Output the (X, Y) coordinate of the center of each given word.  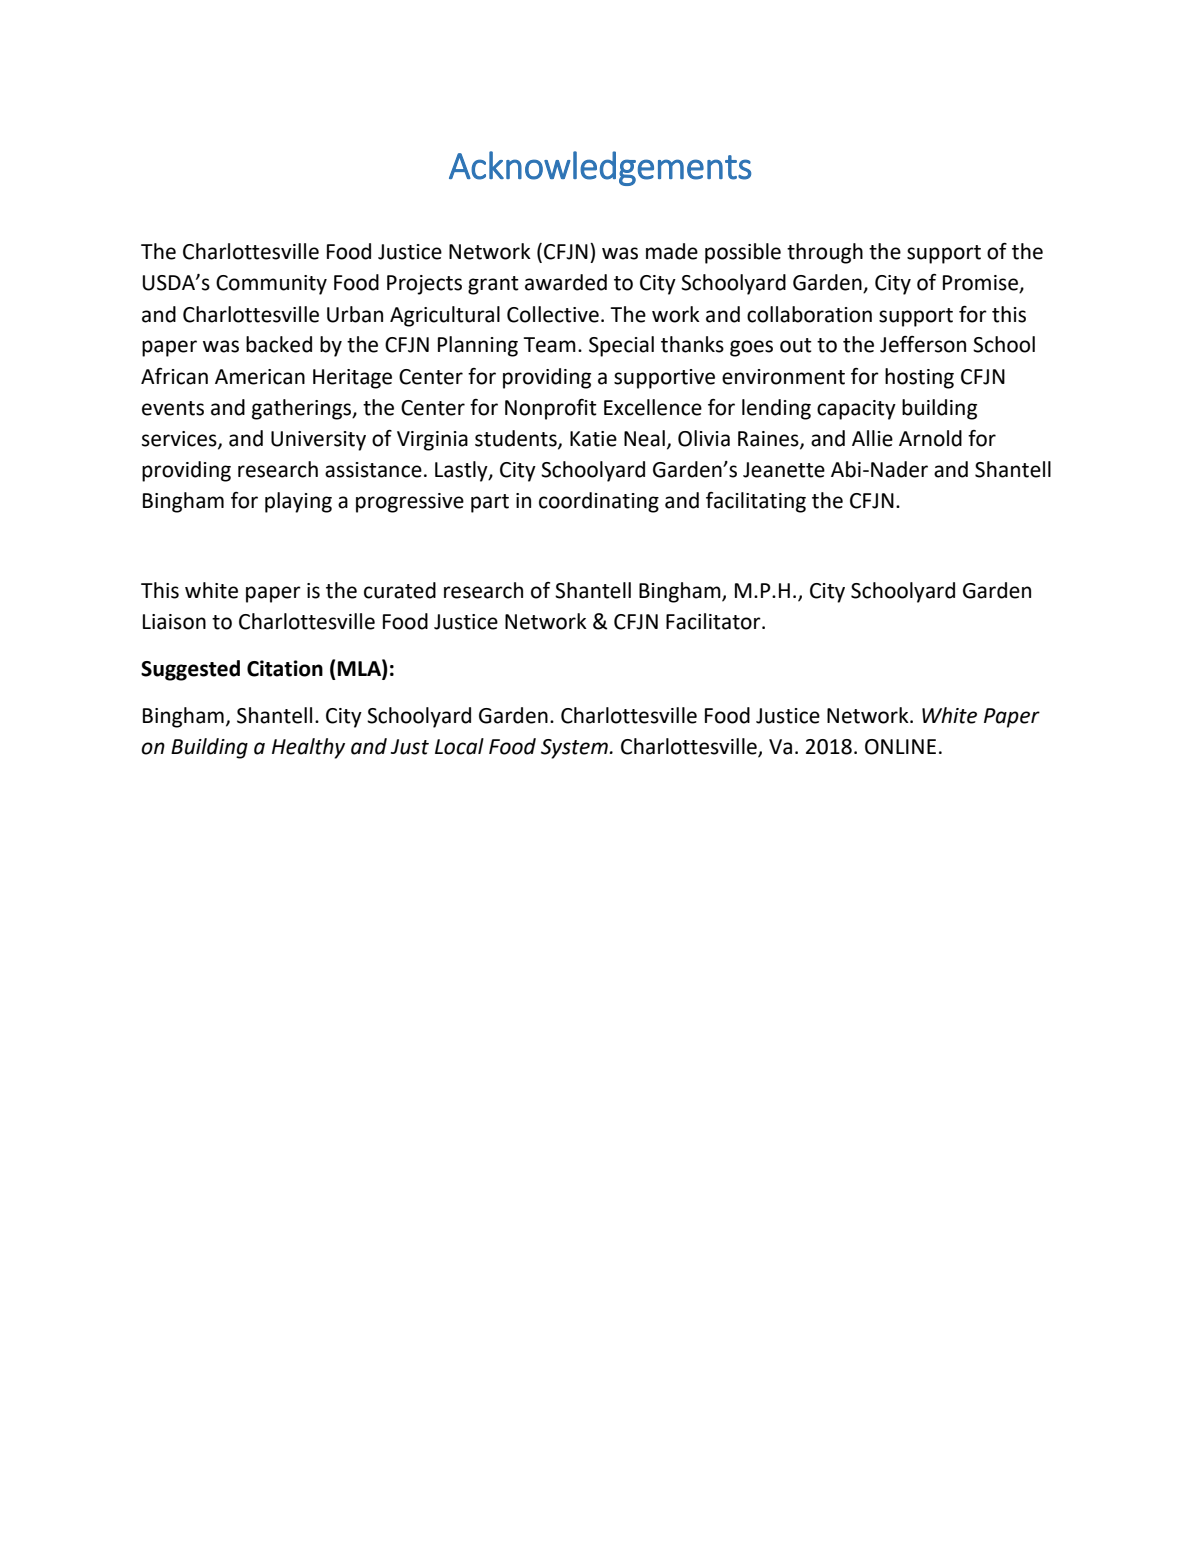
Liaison (174, 622)
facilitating (756, 502)
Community (271, 285)
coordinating (599, 502)
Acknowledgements (600, 168)
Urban (355, 314)
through (825, 253)
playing (298, 502)
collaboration (809, 314)
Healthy (308, 748)
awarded (566, 282)
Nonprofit (551, 409)
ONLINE (900, 747)
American (260, 377)
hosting (919, 378)
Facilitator (714, 621)
